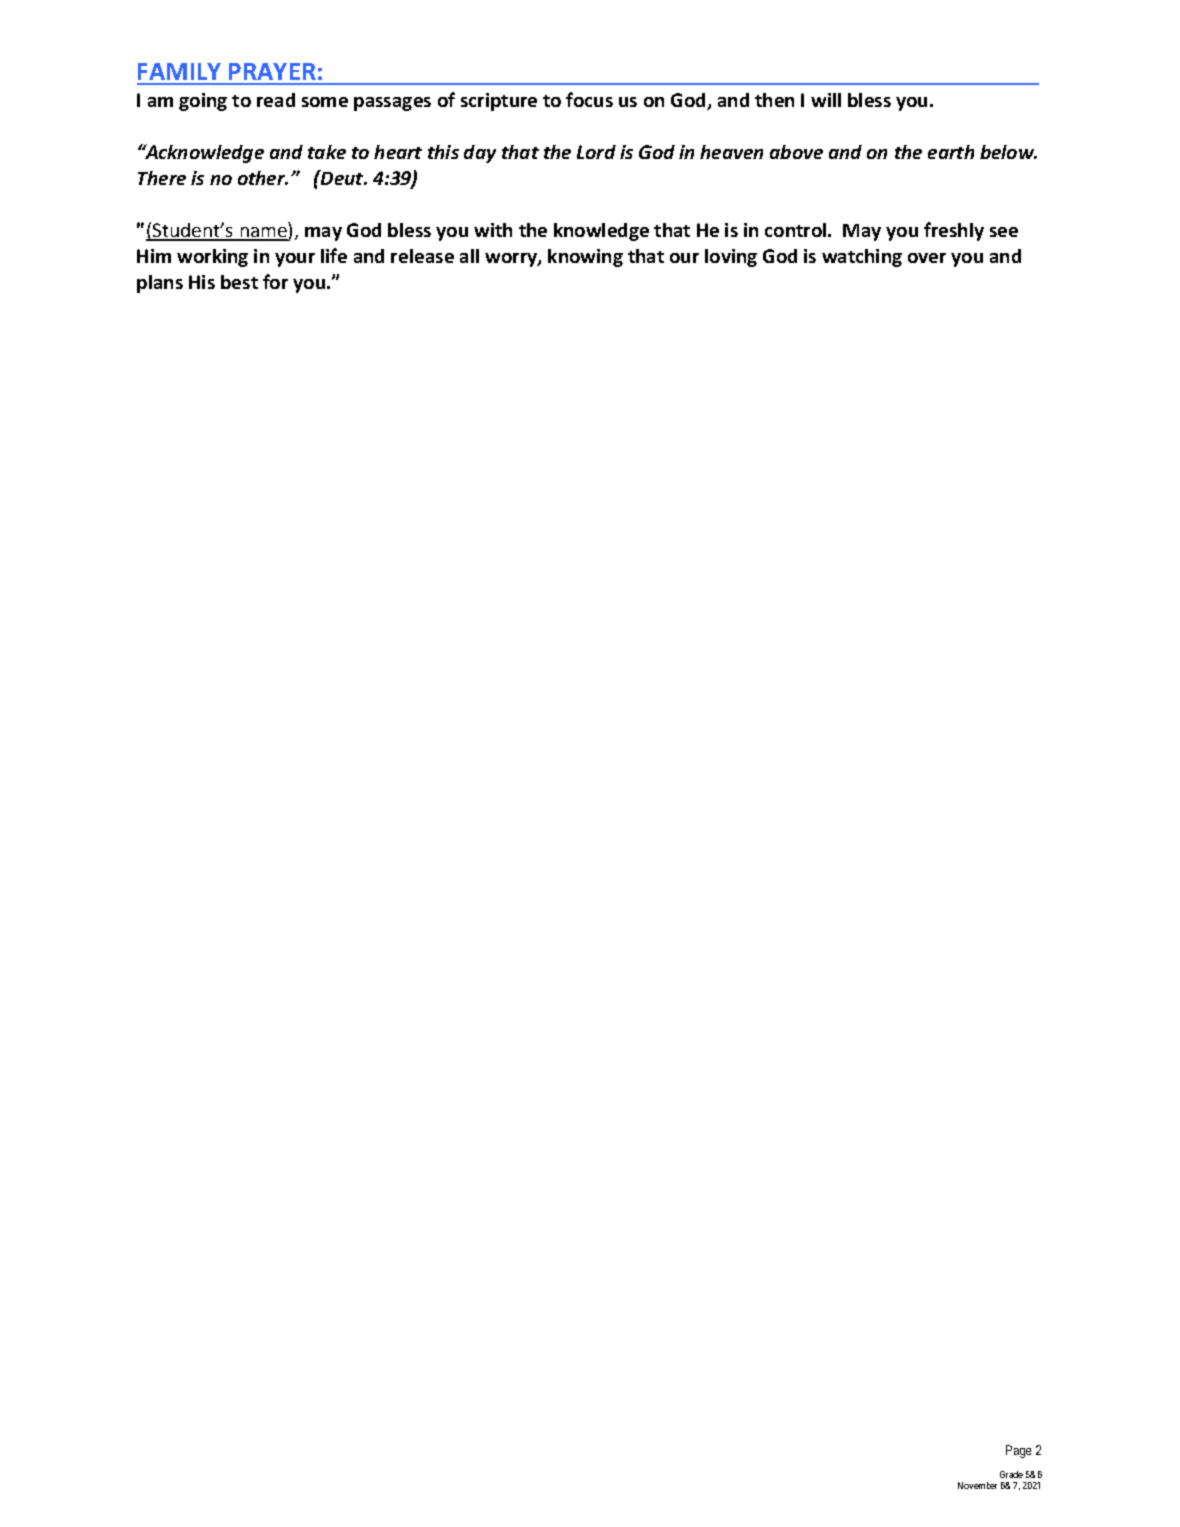  What do you see at coordinates (239, 282) in the page?
I see `best` at bounding box center [239, 282].
